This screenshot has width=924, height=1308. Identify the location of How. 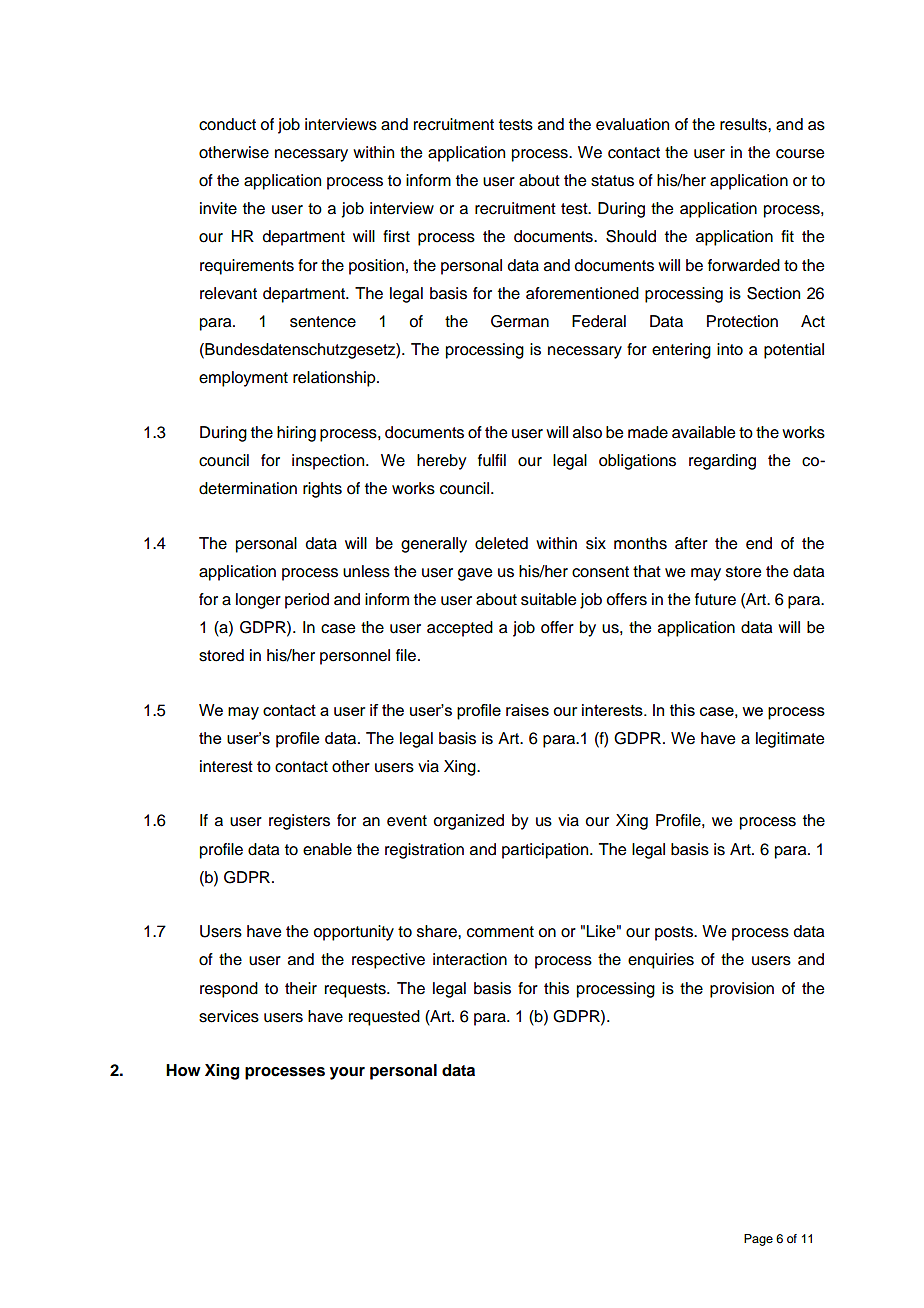
(183, 1070).
